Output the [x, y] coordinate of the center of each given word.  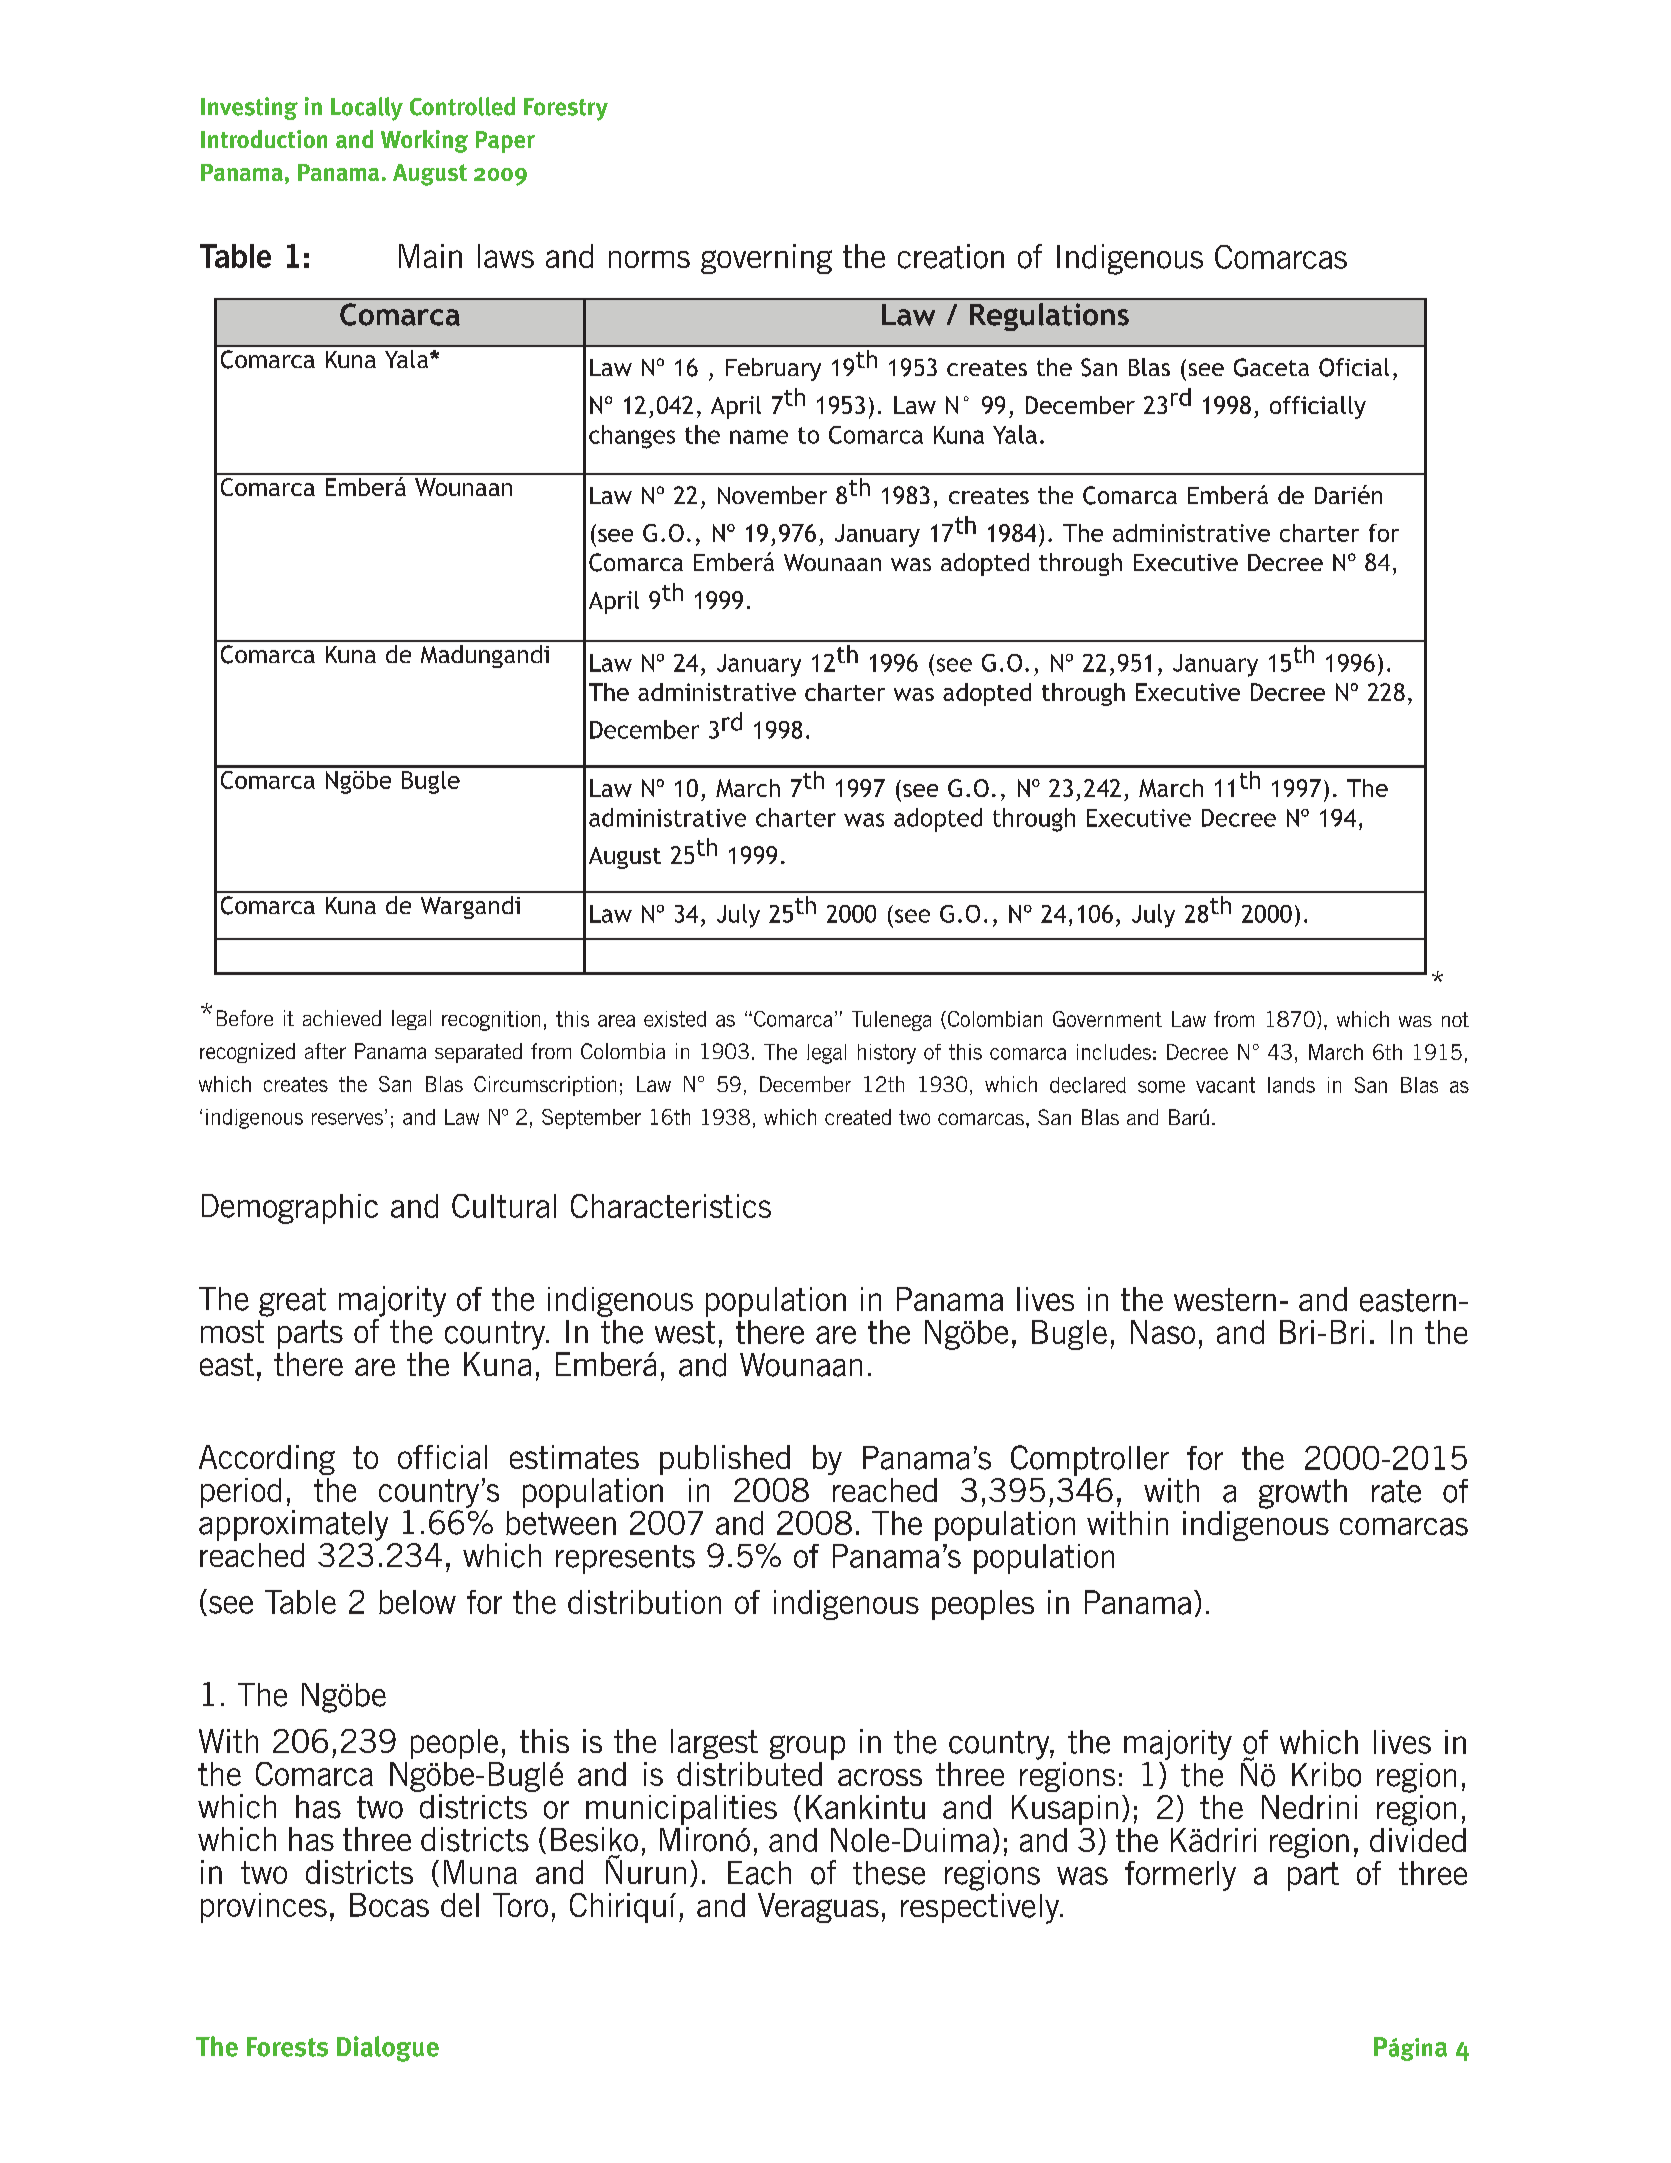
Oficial [1354, 367]
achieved [342, 1018]
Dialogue [388, 2049]
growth [1303, 1494]
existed [675, 1019]
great [292, 1302]
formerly [1180, 1876]
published [725, 1460]
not [1455, 1019]
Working [424, 141]
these [889, 1873]
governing [766, 259]
